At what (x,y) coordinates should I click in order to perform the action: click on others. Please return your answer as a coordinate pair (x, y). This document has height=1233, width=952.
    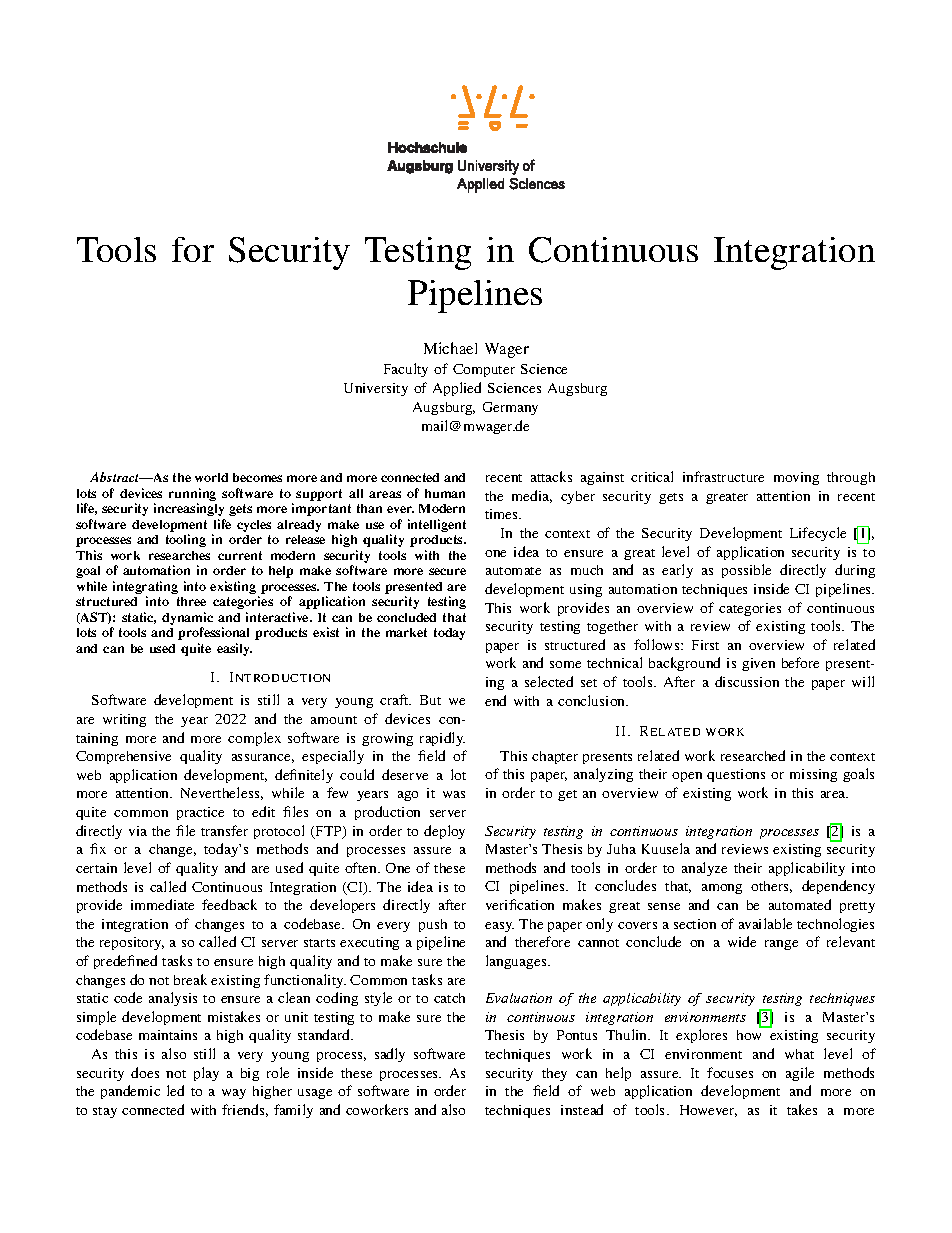
    Looking at the image, I should click on (771, 887).
